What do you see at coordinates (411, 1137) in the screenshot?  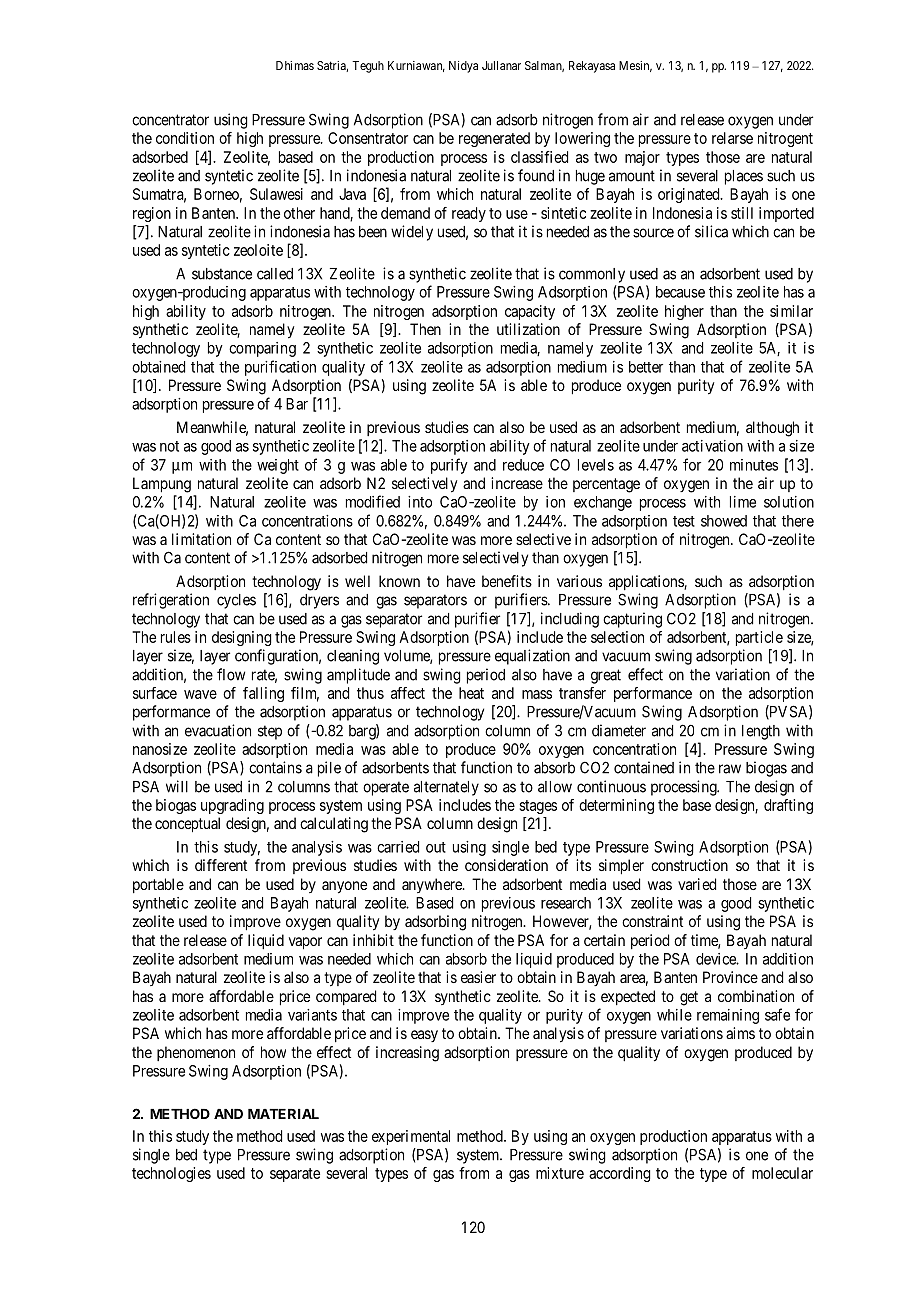 I see `experimental` at bounding box center [411, 1137].
